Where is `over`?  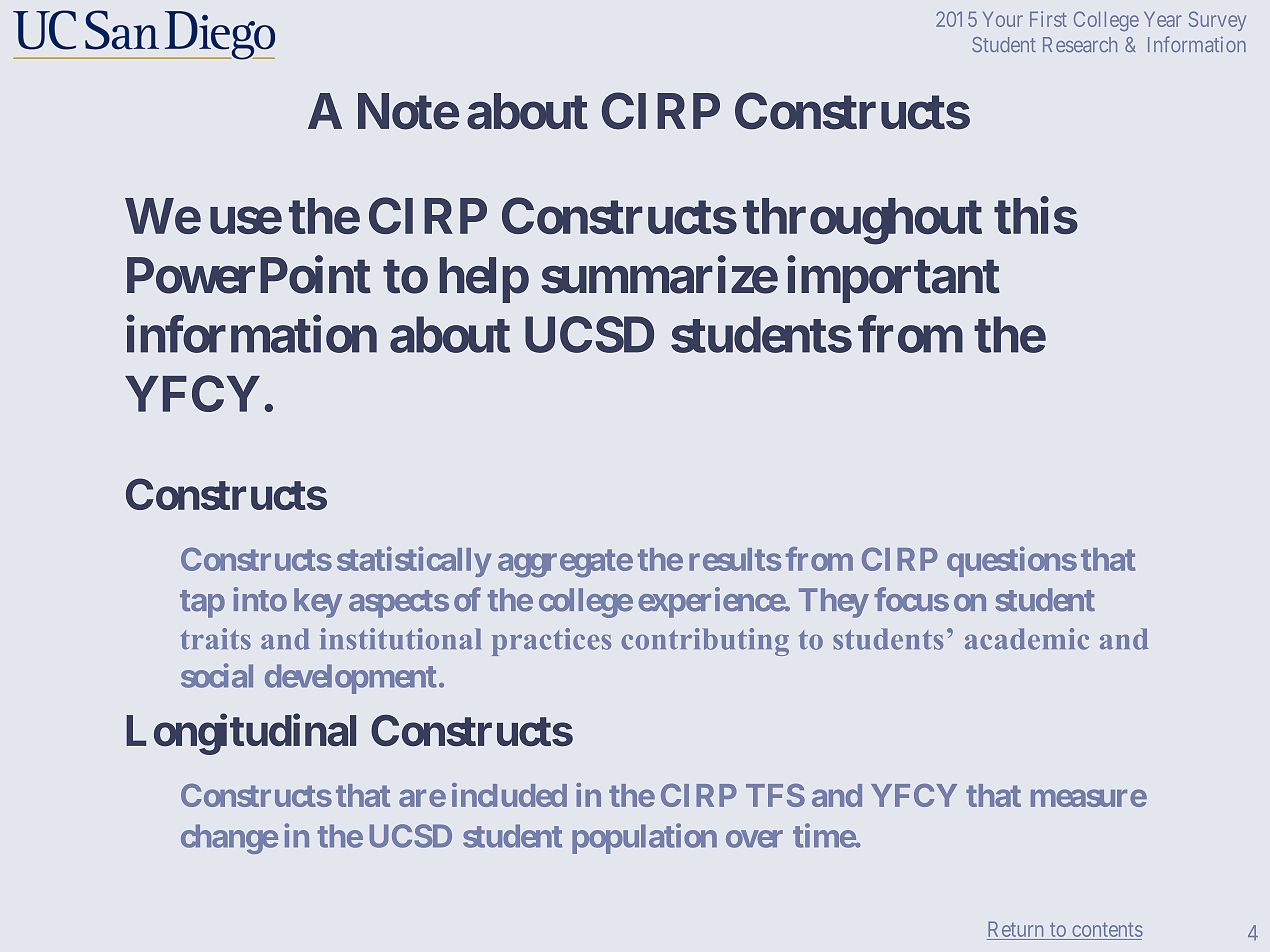
over is located at coordinates (754, 839).
